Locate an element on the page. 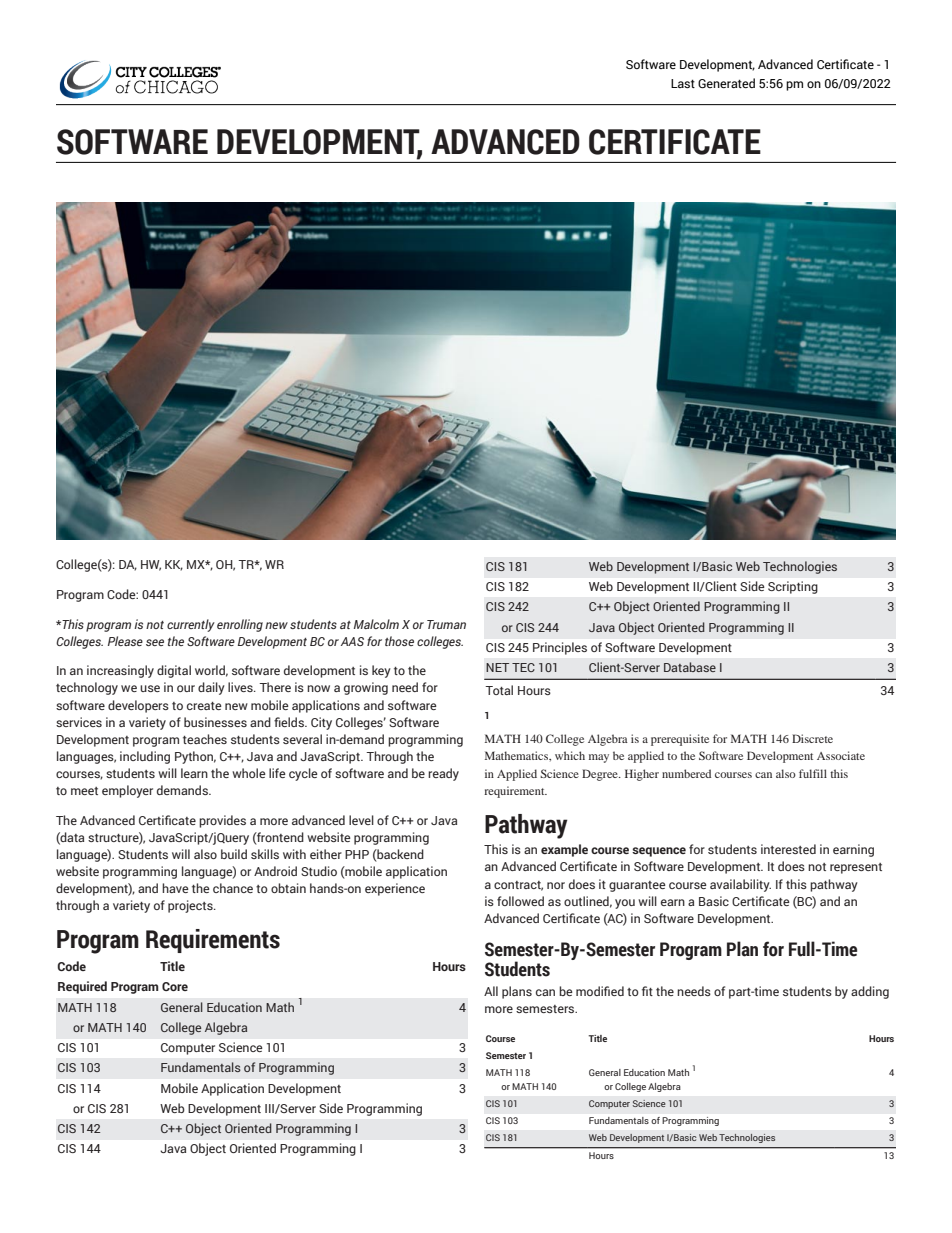  Scripting is located at coordinates (793, 587).
